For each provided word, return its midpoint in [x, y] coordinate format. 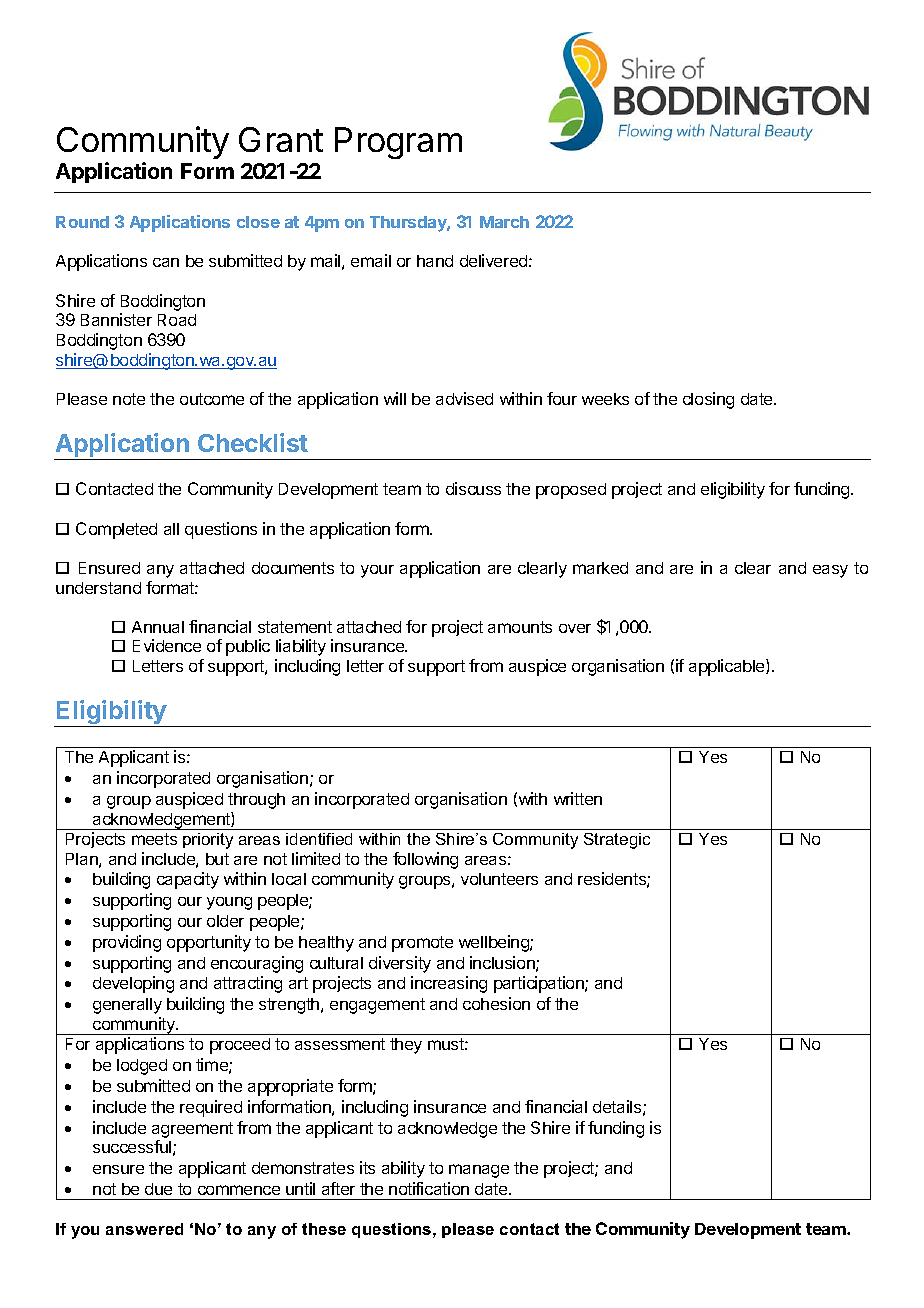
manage [479, 1171]
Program [398, 143]
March [504, 222]
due [158, 1189]
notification [429, 1188]
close [258, 222]
